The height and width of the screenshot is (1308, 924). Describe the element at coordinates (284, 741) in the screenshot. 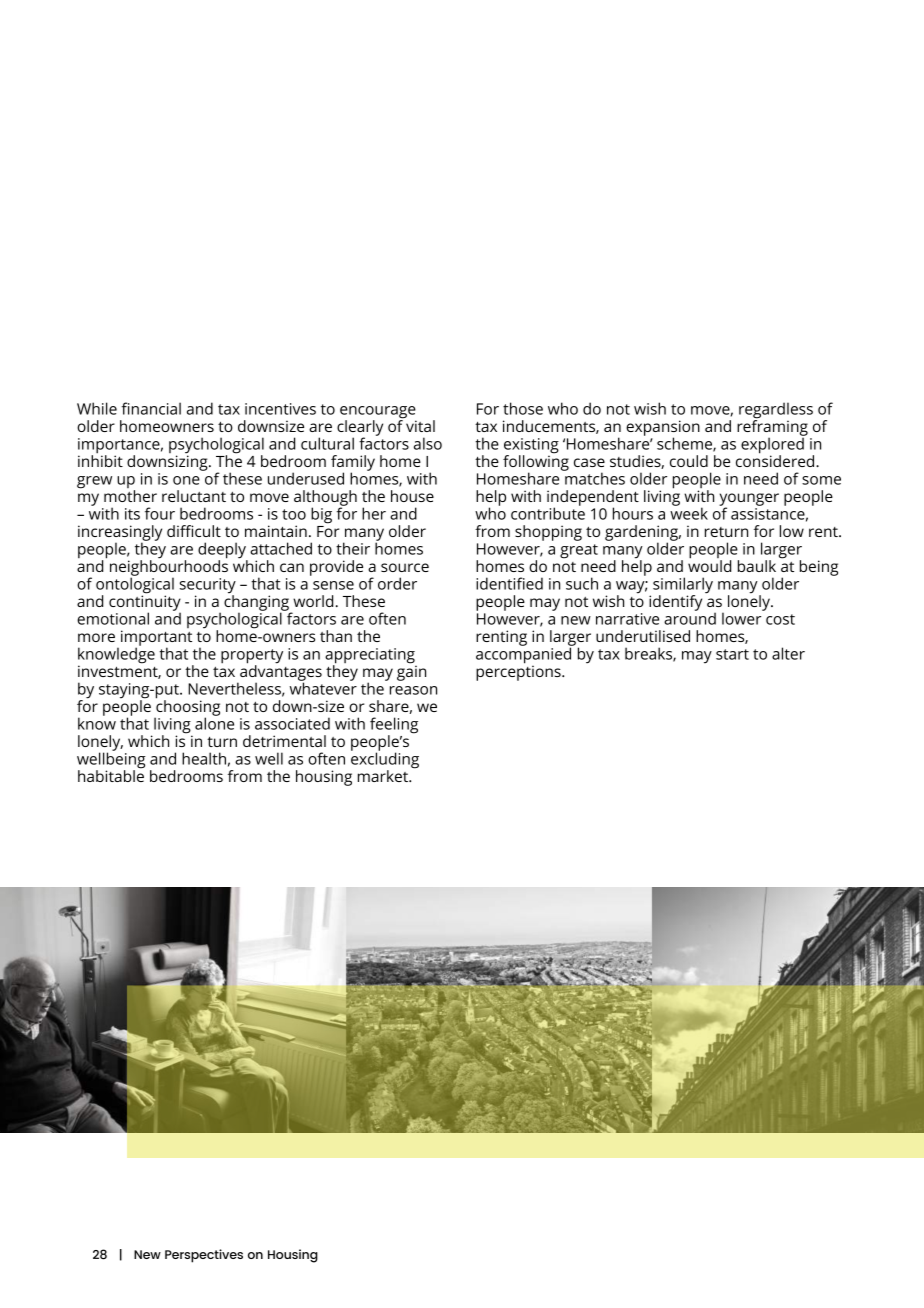

I see `detrimental` at that location.
